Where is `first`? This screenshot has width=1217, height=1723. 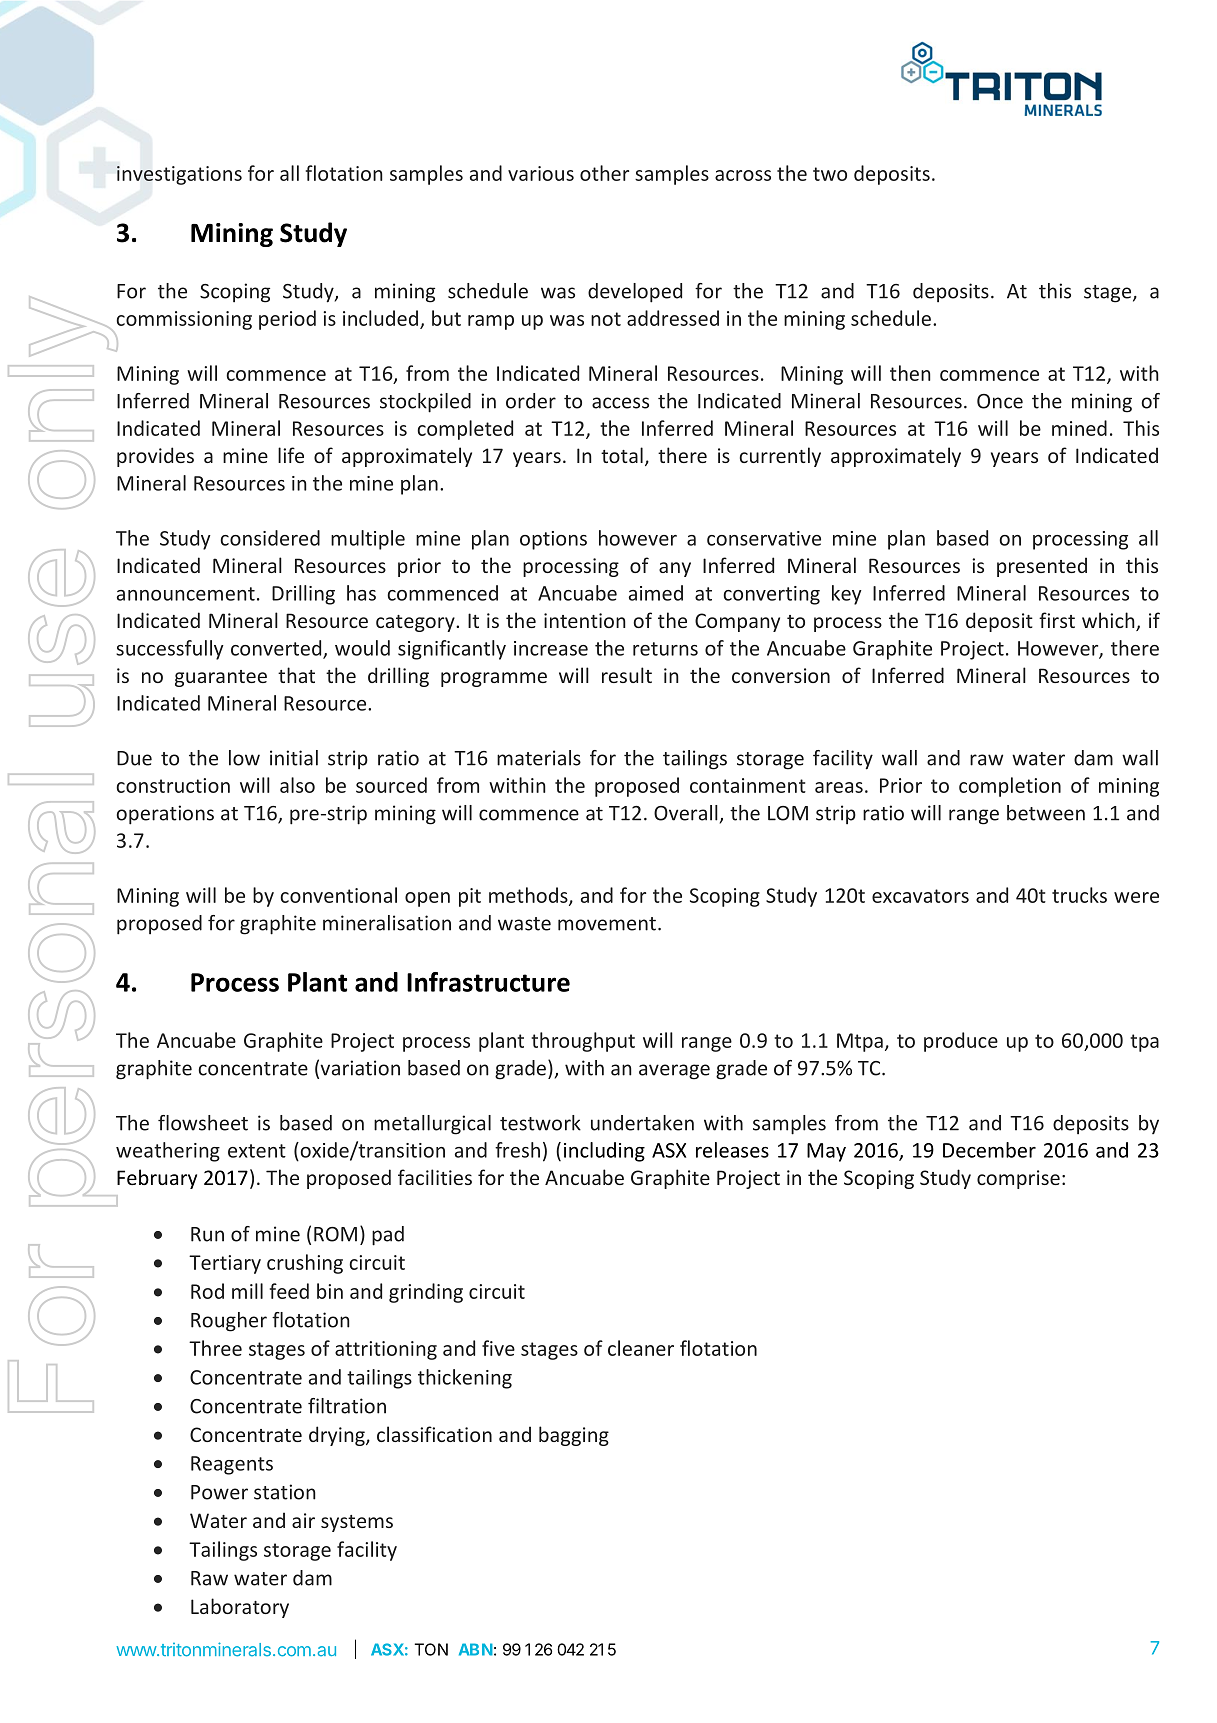
first is located at coordinates (1057, 620).
